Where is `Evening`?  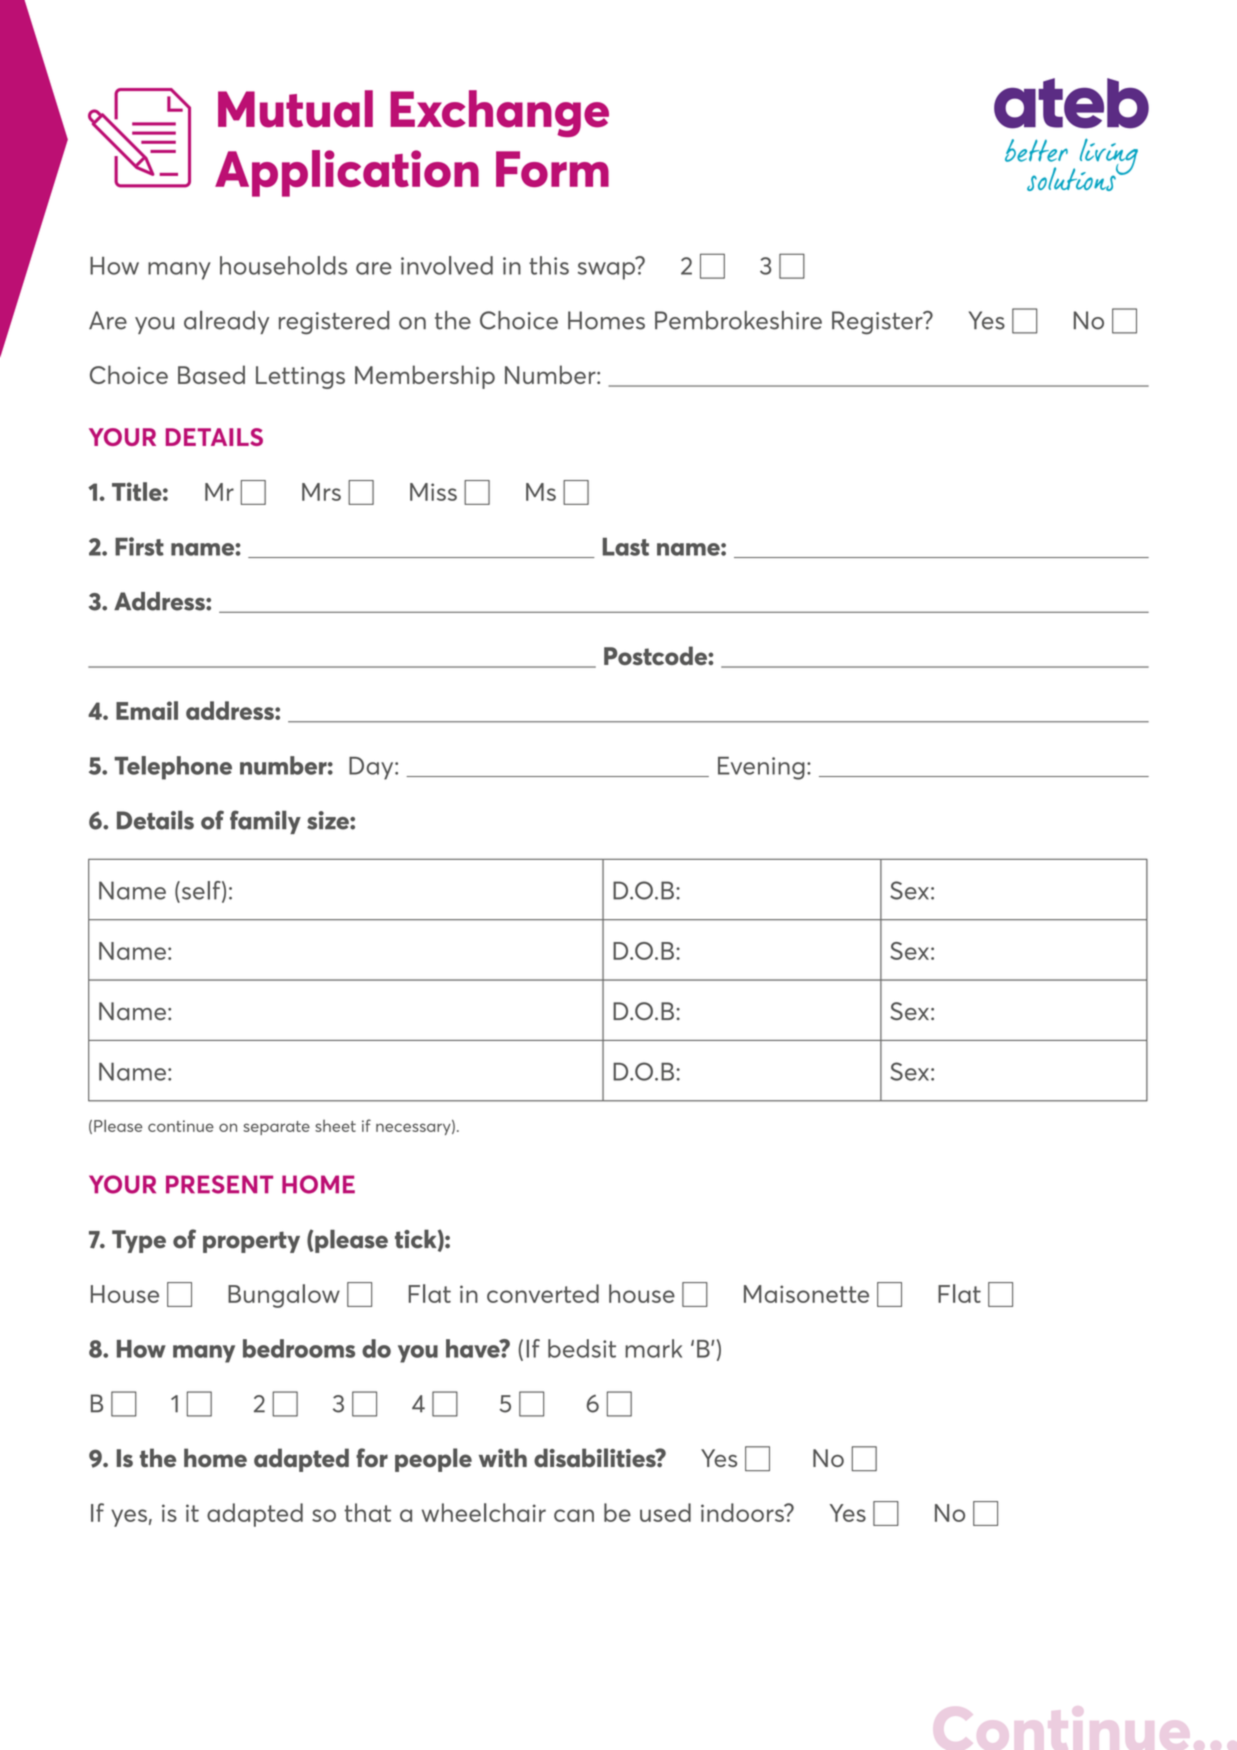
Evening is located at coordinates (761, 768).
